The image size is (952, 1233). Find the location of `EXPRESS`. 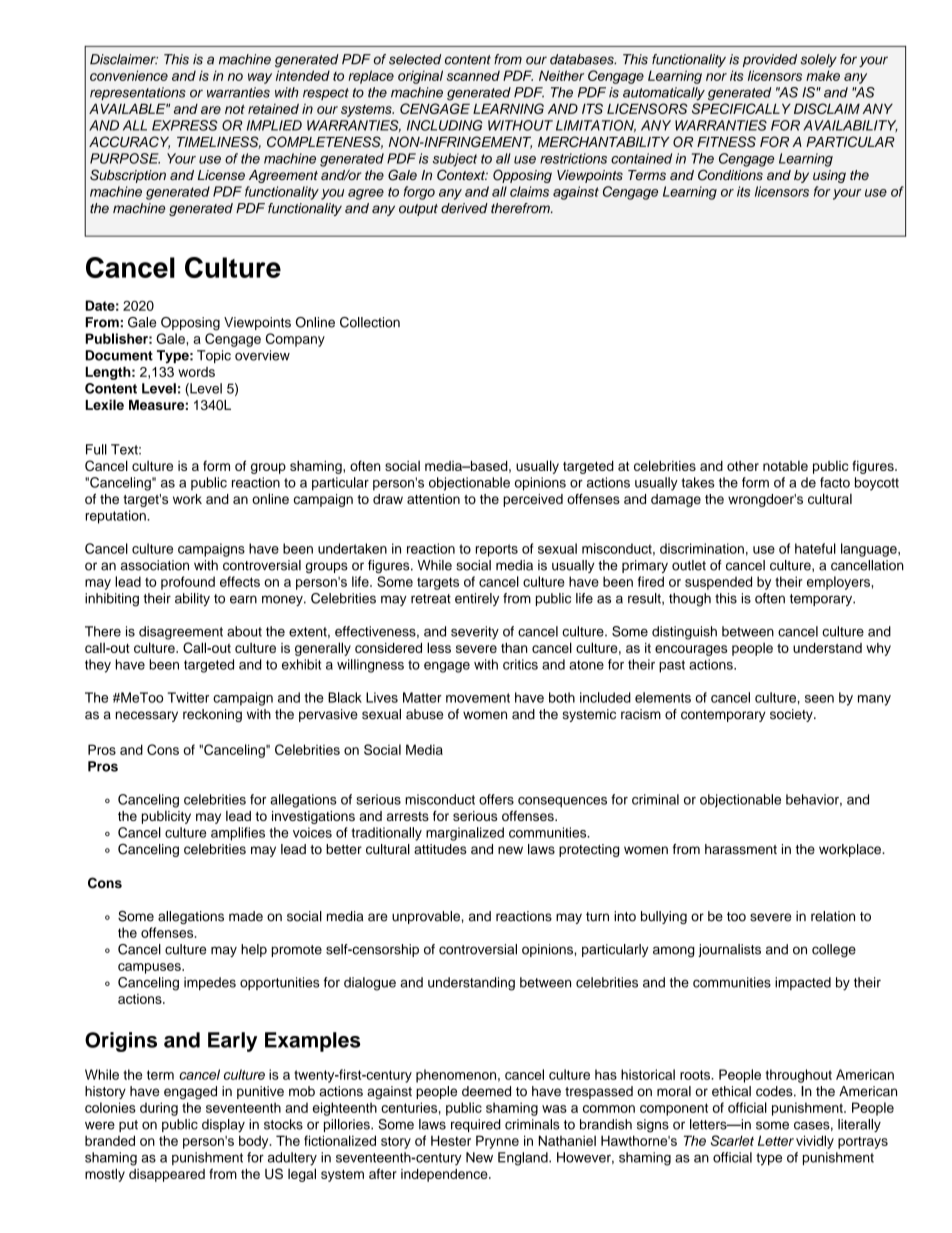

EXPRESS is located at coordinates (185, 125).
